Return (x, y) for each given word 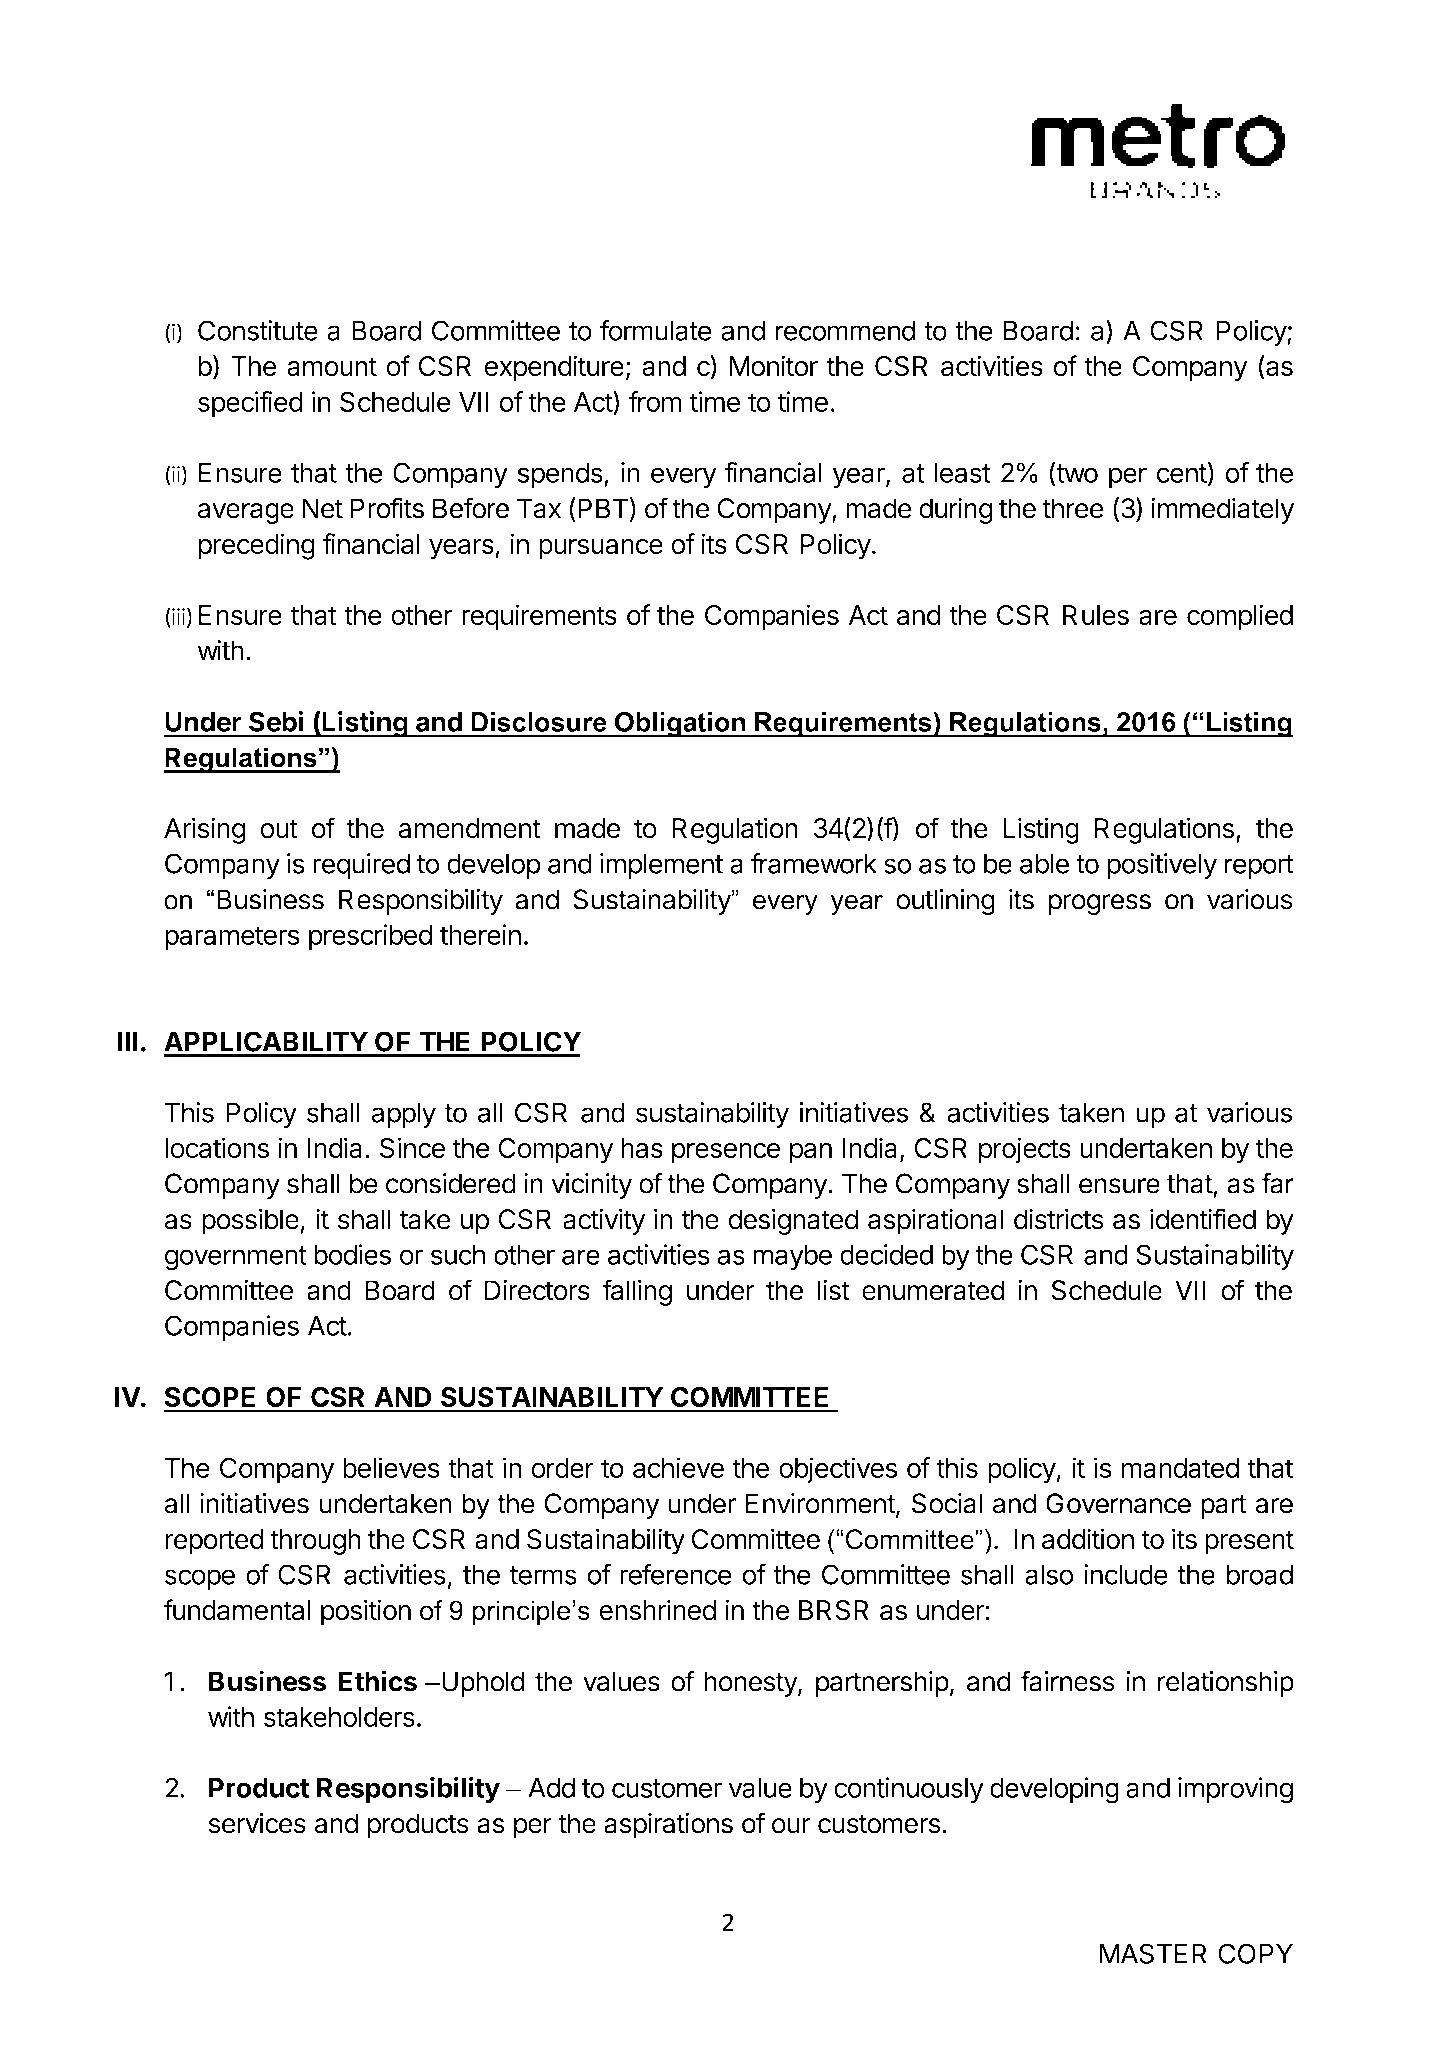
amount (332, 367)
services (257, 1823)
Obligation (680, 725)
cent (1182, 473)
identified (1203, 1219)
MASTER (1153, 1953)
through (315, 1542)
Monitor (774, 366)
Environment (820, 1503)
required (361, 866)
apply (404, 1115)
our (791, 1826)
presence (726, 1153)
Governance (1118, 1503)
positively (1162, 866)
